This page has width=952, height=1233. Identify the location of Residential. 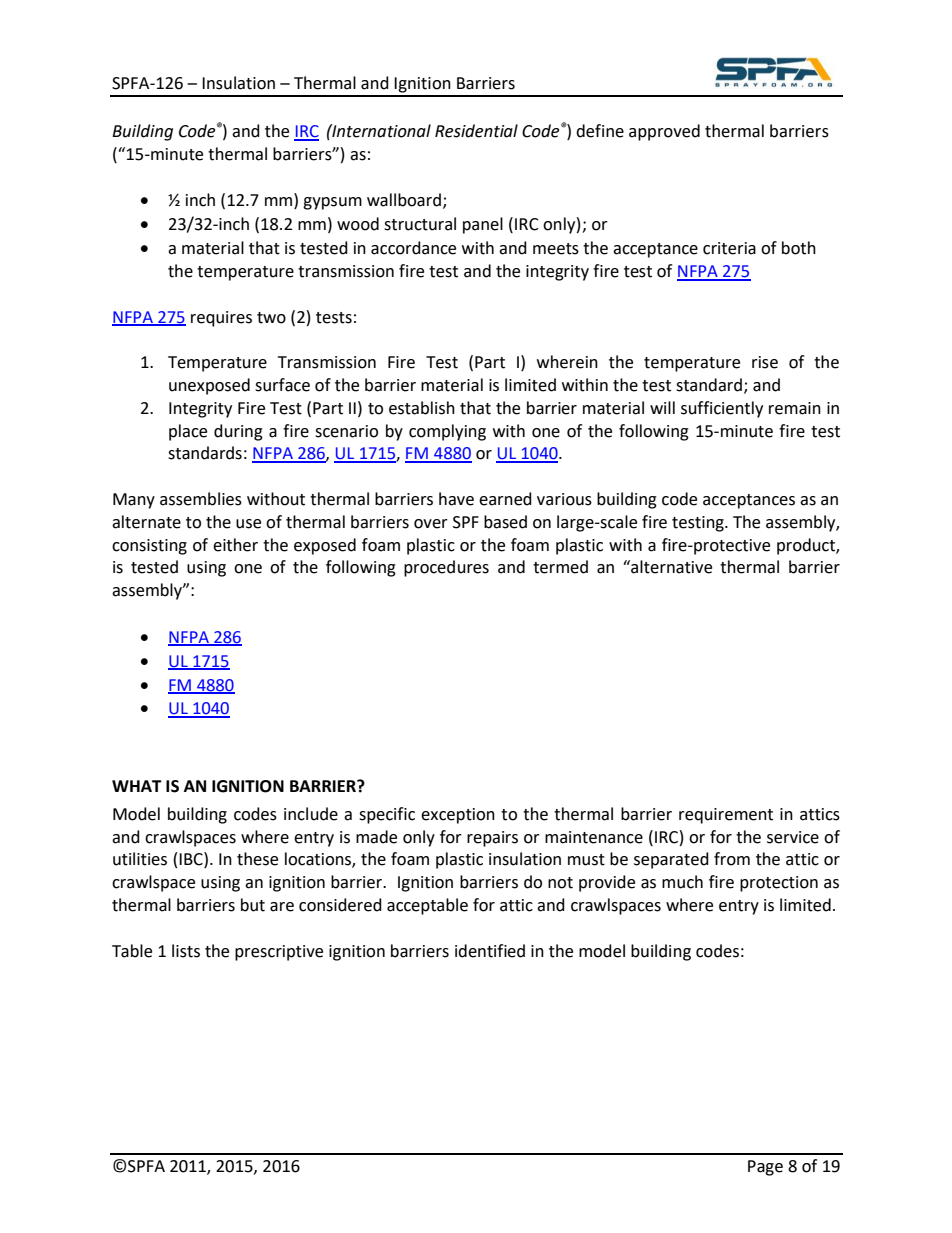
(476, 131).
